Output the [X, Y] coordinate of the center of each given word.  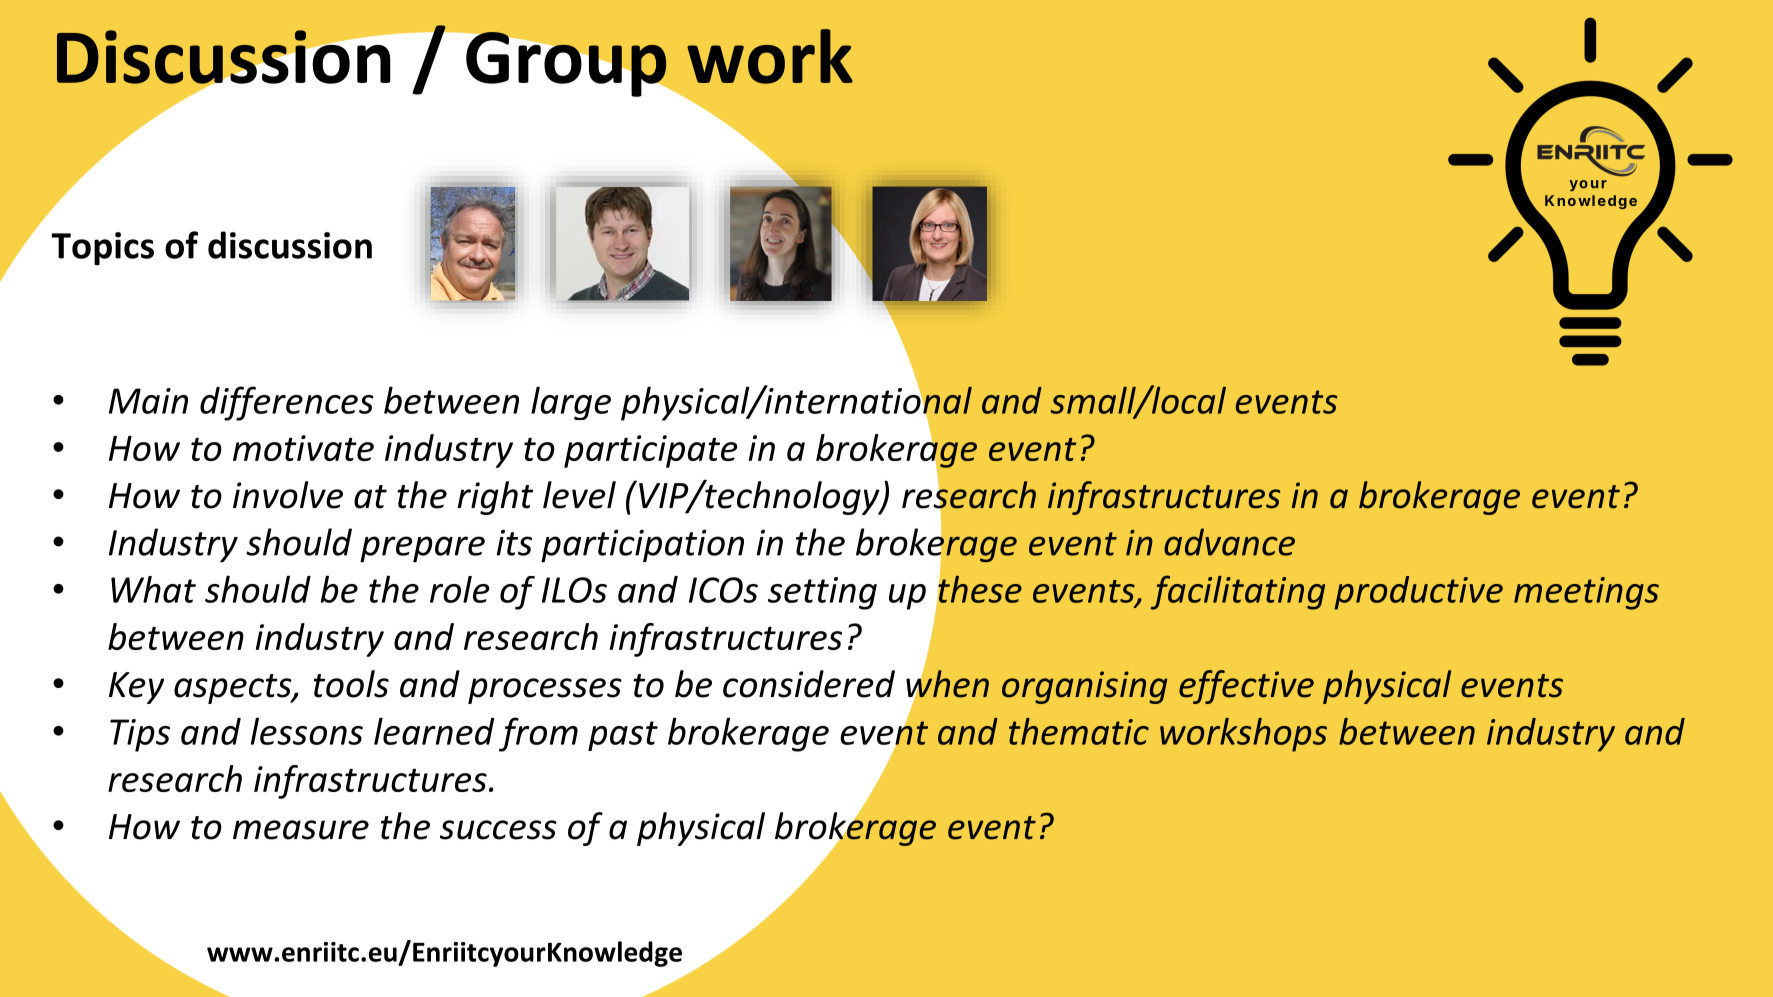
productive [1418, 593]
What [153, 589]
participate [651, 451]
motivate [303, 448]
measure [301, 830]
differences [287, 403]
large [571, 403]
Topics [102, 249]
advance [1229, 542]
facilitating [1238, 592]
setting [822, 593]
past [623, 736]
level [579, 495]
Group [566, 64]
